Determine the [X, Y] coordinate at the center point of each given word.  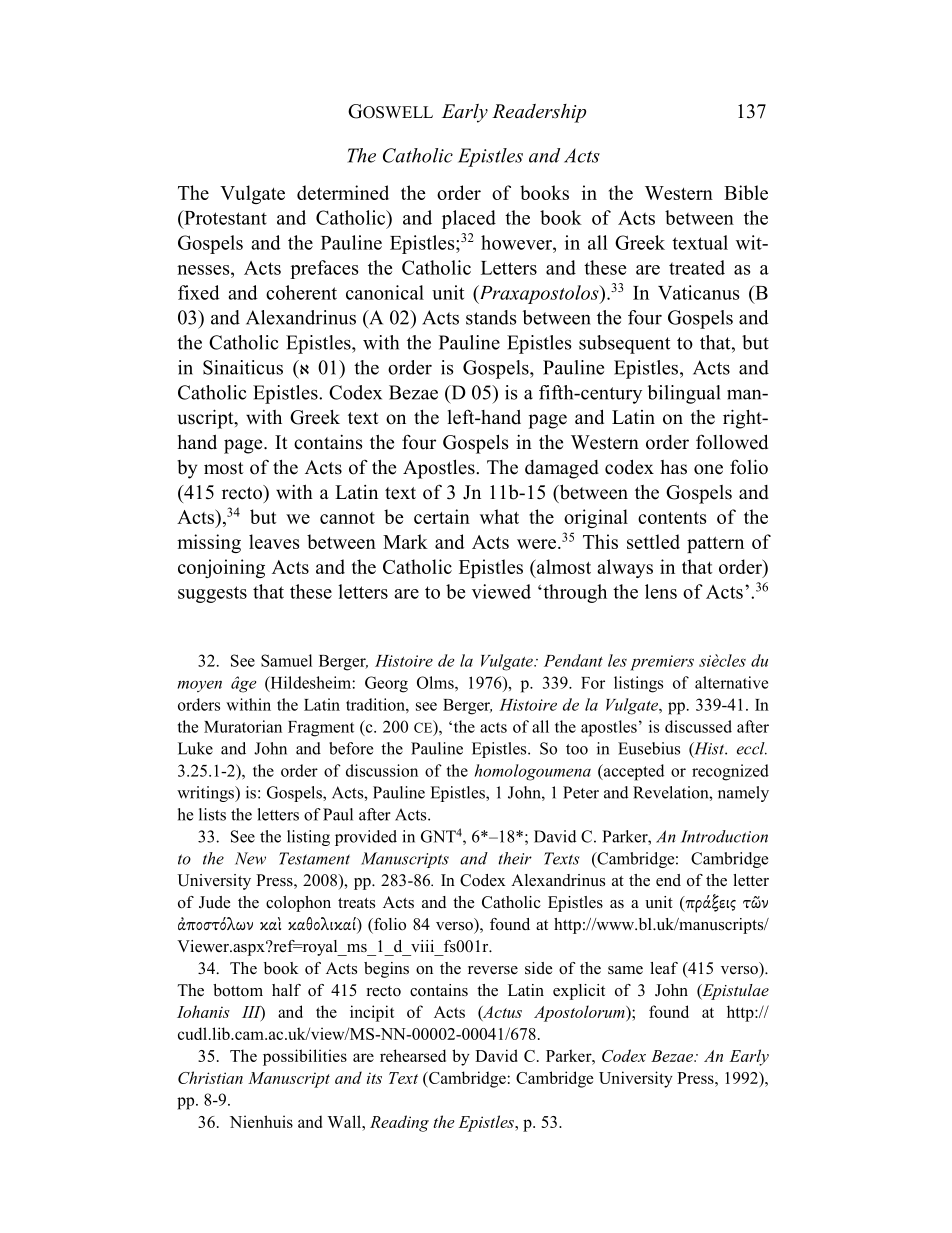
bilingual [684, 394]
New [250, 858]
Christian [210, 1077]
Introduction [724, 836]
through [574, 593]
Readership [539, 113]
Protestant [224, 217]
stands [491, 317]
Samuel [286, 660]
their [515, 858]
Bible [746, 192]
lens [661, 591]
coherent [301, 292]
